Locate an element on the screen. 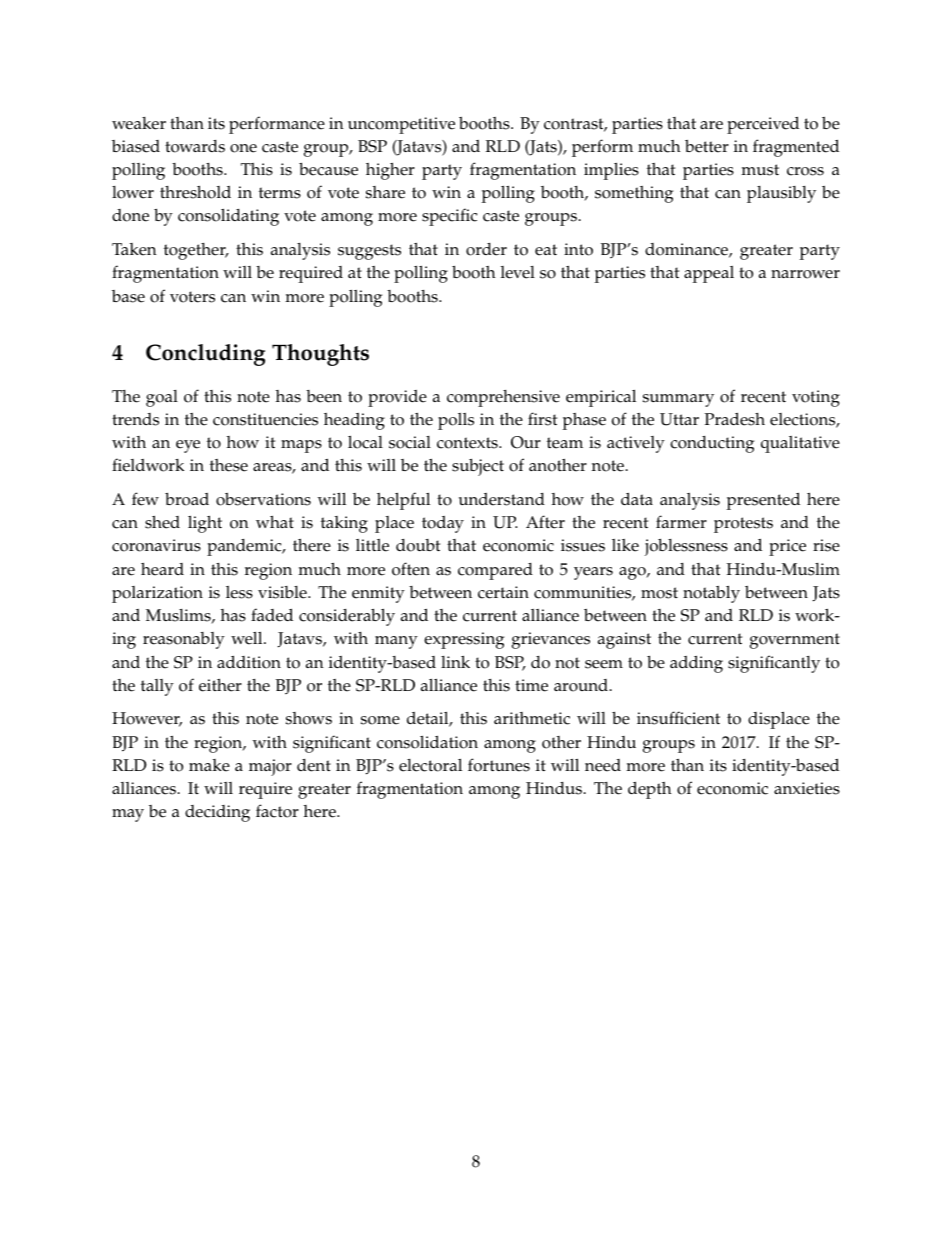  better is located at coordinates (707, 146).
